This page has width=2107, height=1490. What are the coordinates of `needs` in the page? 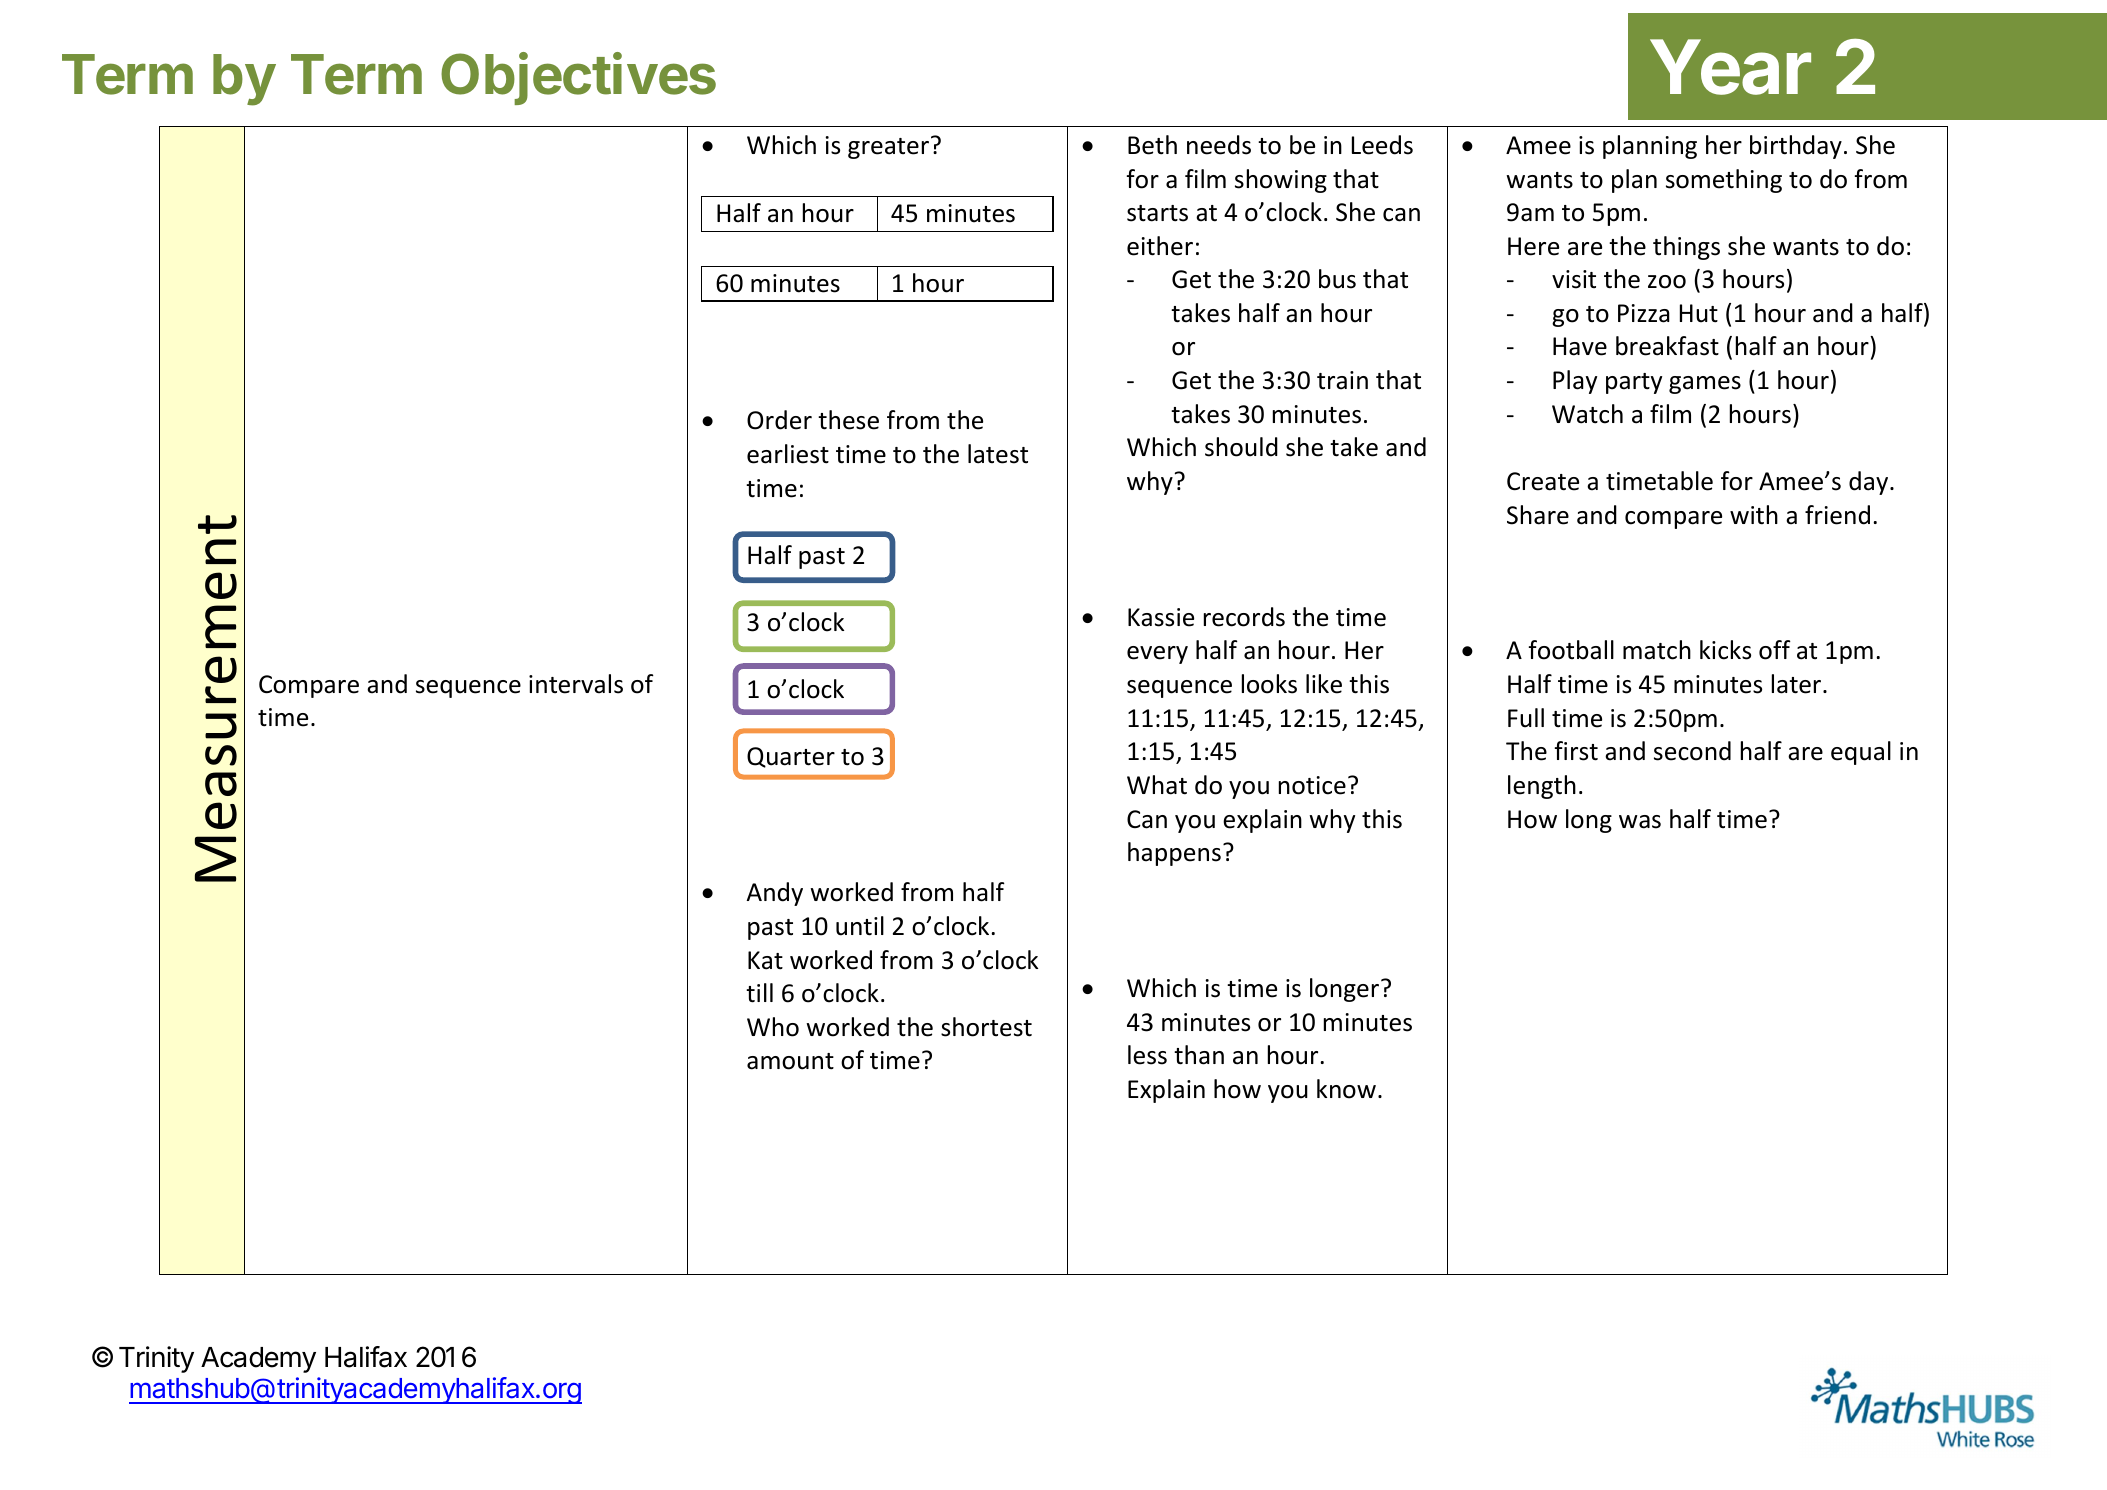 It's located at (1219, 145).
